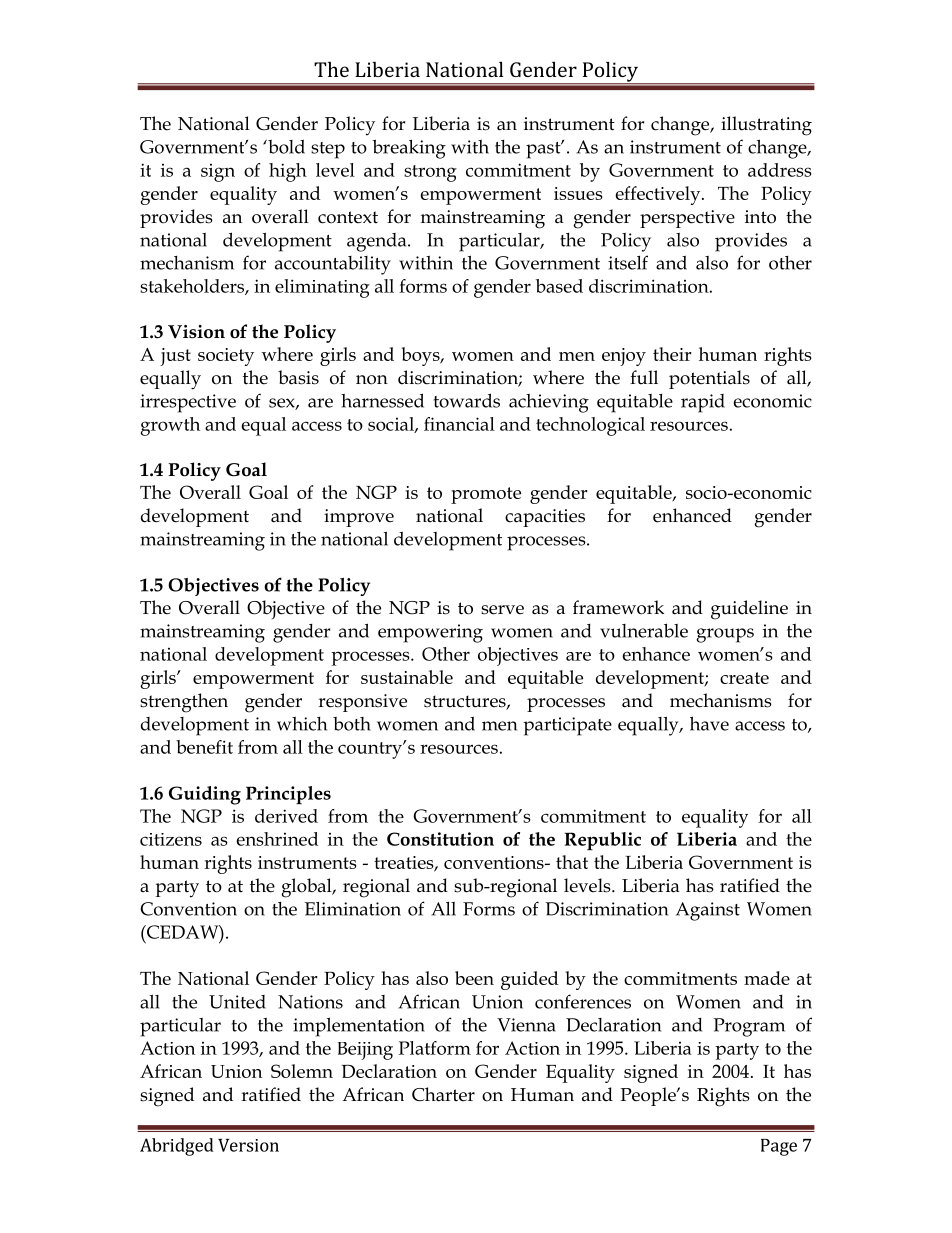 The image size is (952, 1233). I want to click on Constitution, so click(440, 839).
